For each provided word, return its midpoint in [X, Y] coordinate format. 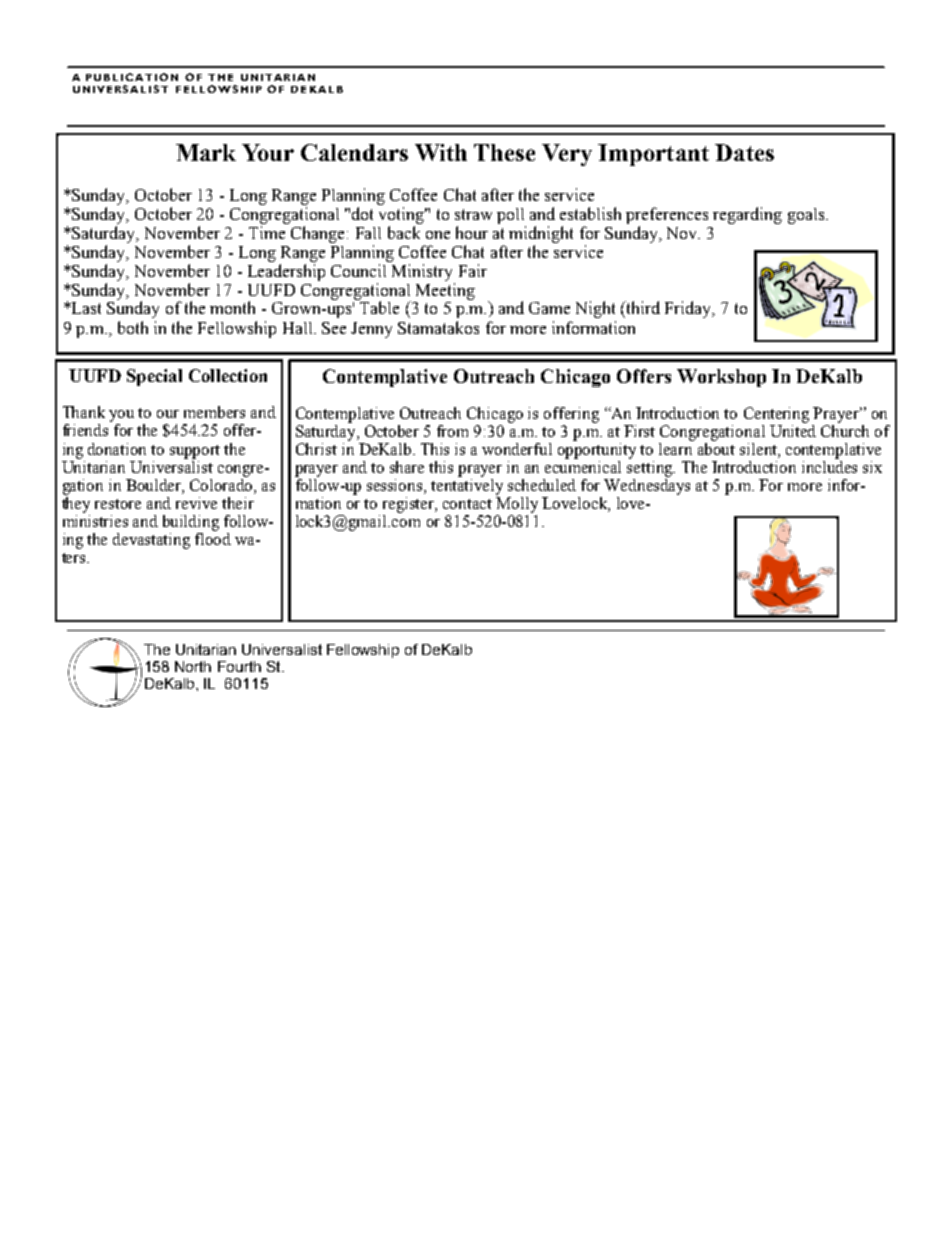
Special [154, 377]
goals [806, 216]
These [504, 152]
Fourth [239, 666]
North [193, 666]
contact [467, 504]
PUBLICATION [132, 77]
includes [829, 467]
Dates [744, 152]
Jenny [371, 330]
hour [472, 232]
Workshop [721, 378]
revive [196, 503]
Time [267, 232]
